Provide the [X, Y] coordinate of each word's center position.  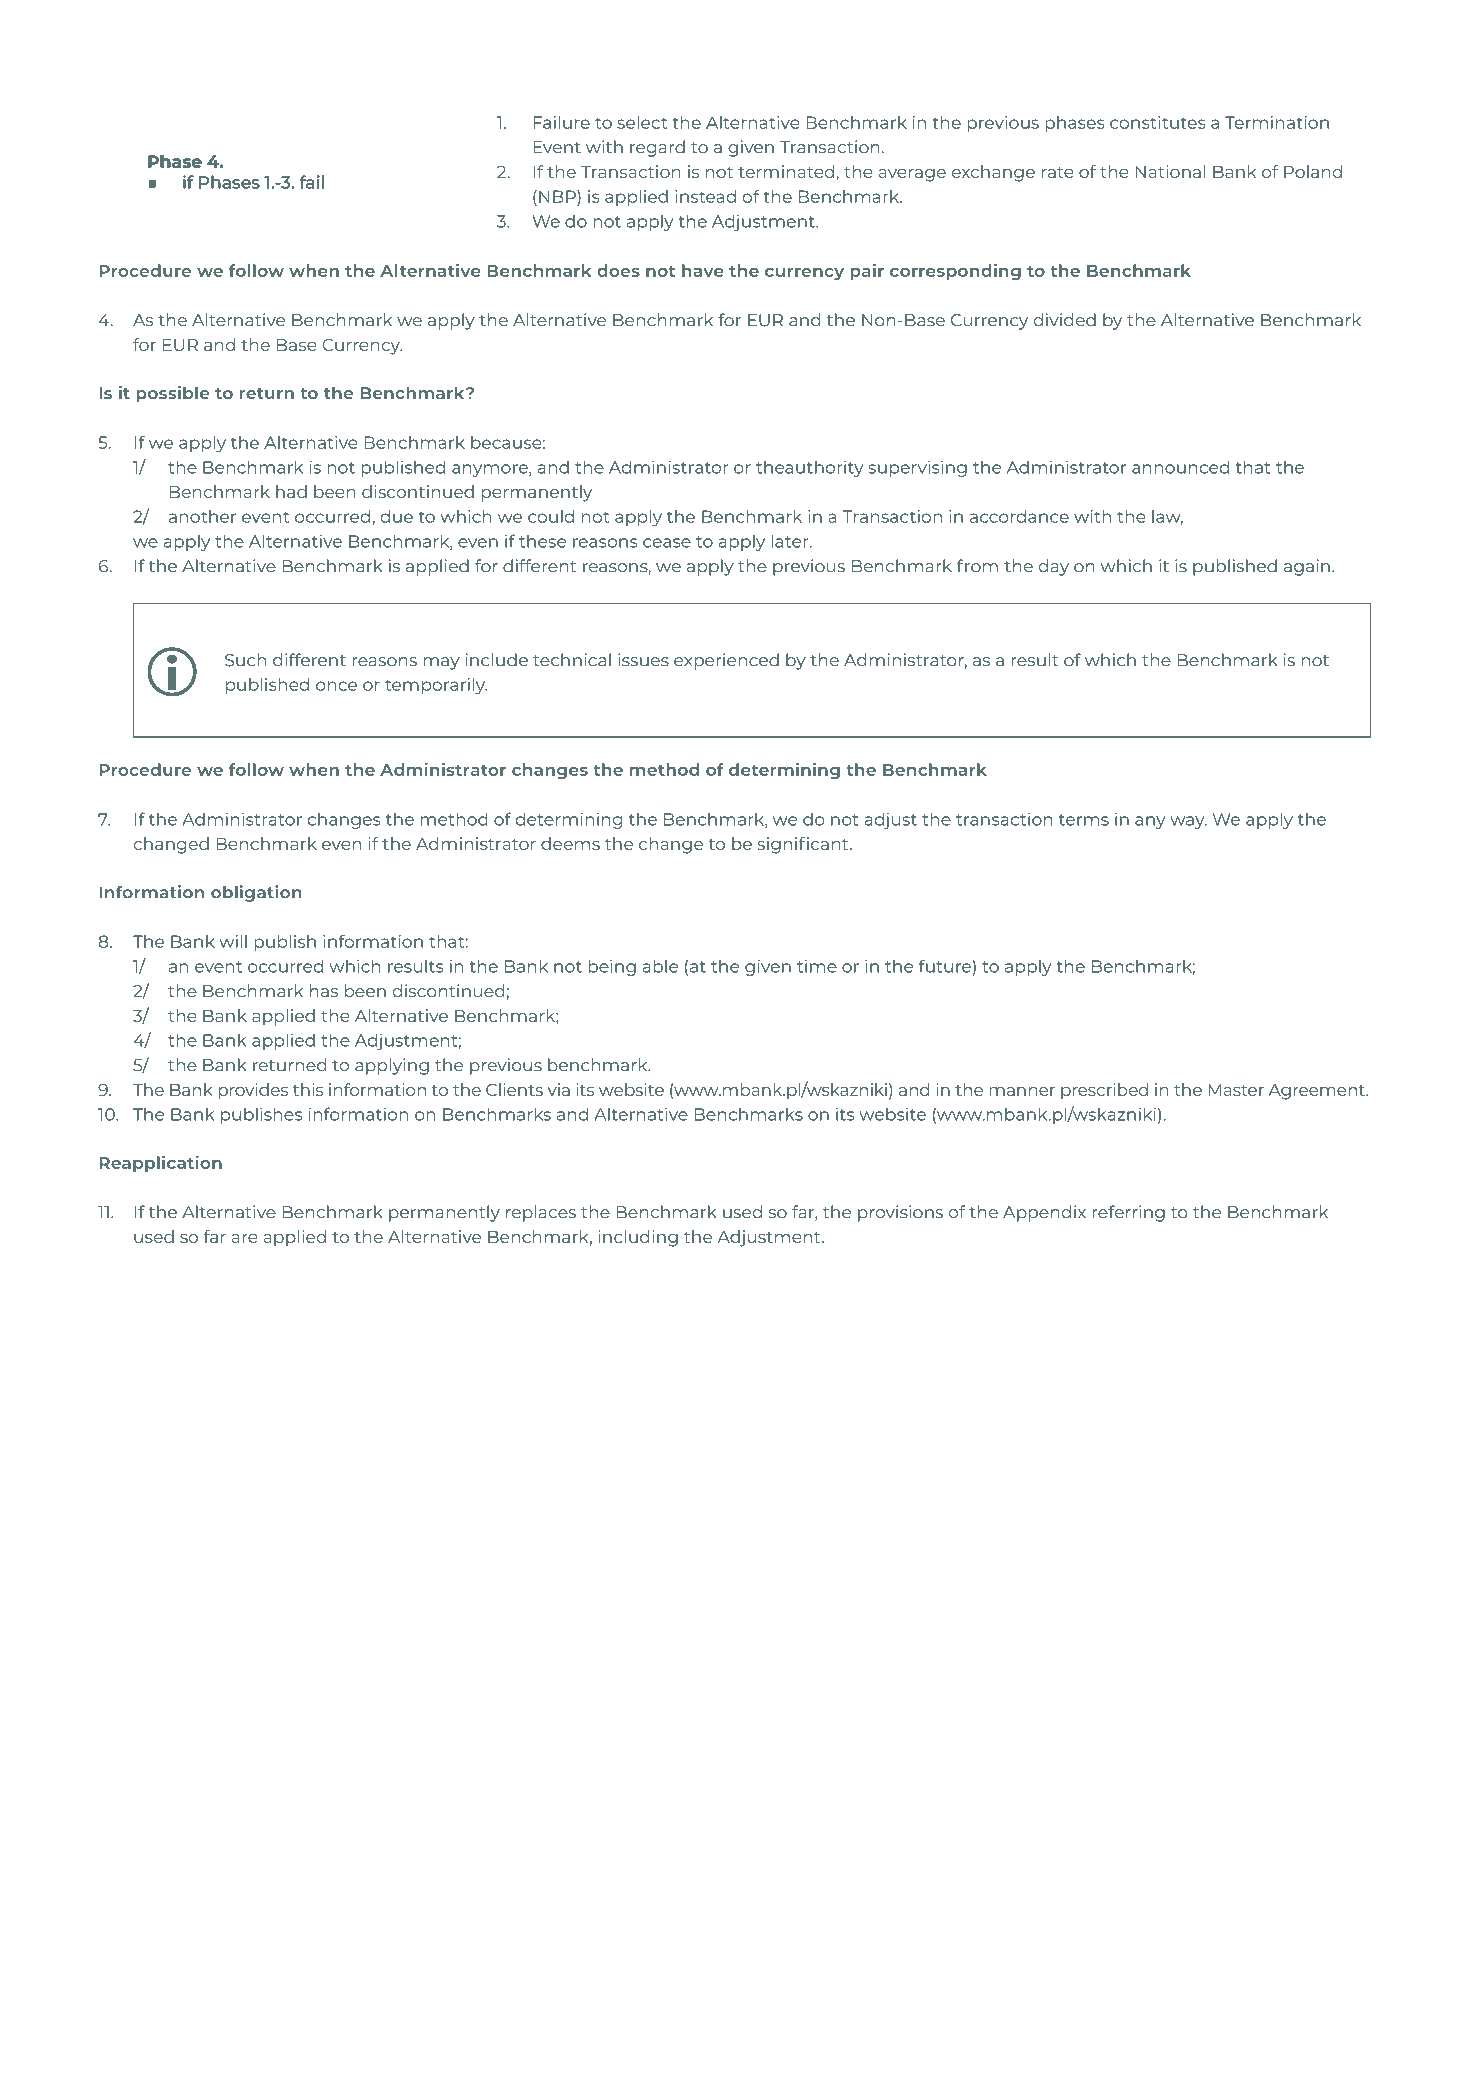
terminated [786, 171]
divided [1065, 320]
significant [804, 845]
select [642, 122]
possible [173, 394]
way [1188, 822]
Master [1236, 1090]
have [703, 270]
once [336, 686]
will [233, 941]
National [1170, 171]
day [1054, 567]
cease [667, 543]
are [244, 1238]
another [202, 516]
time [817, 966]
